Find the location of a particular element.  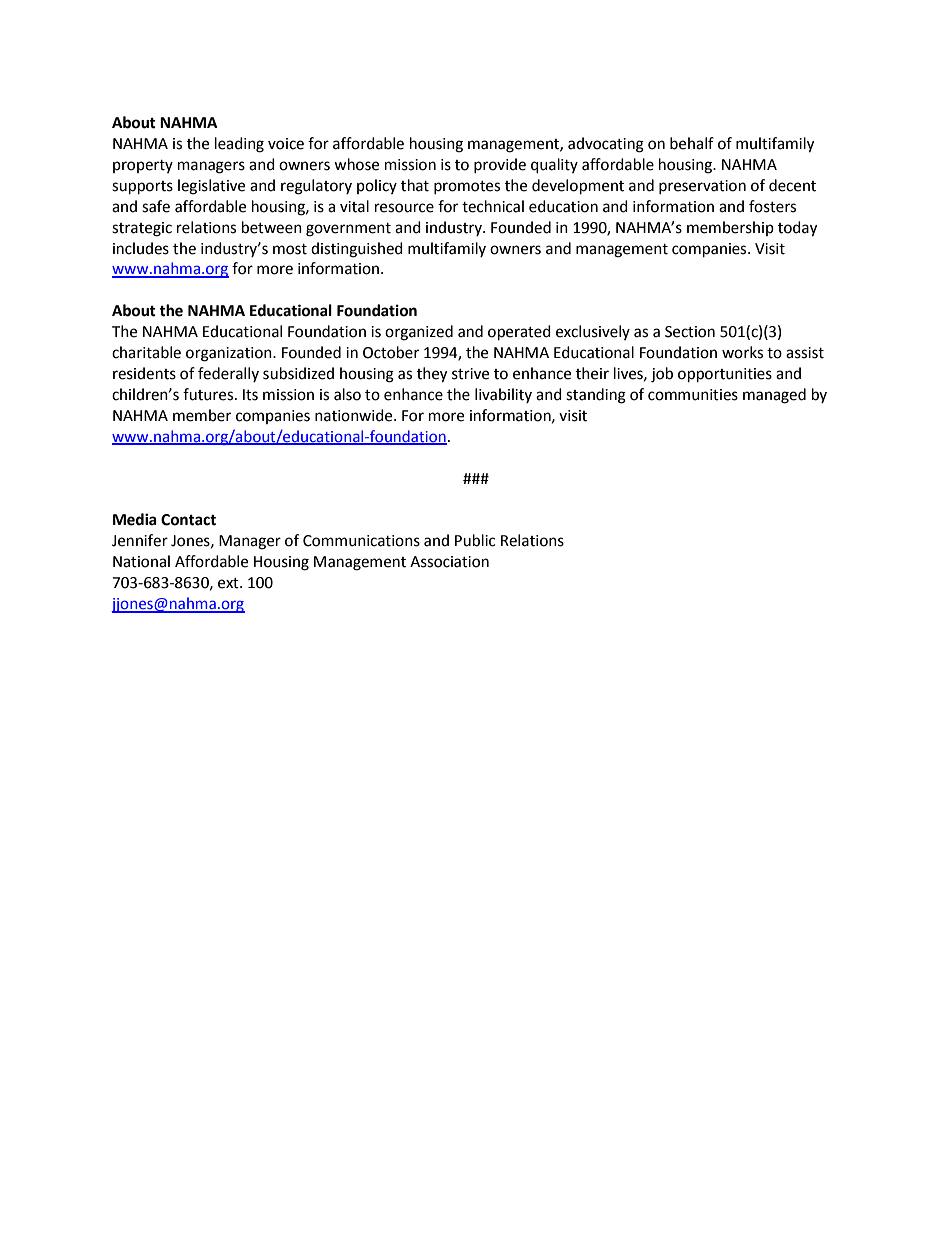

organization is located at coordinates (230, 354).
